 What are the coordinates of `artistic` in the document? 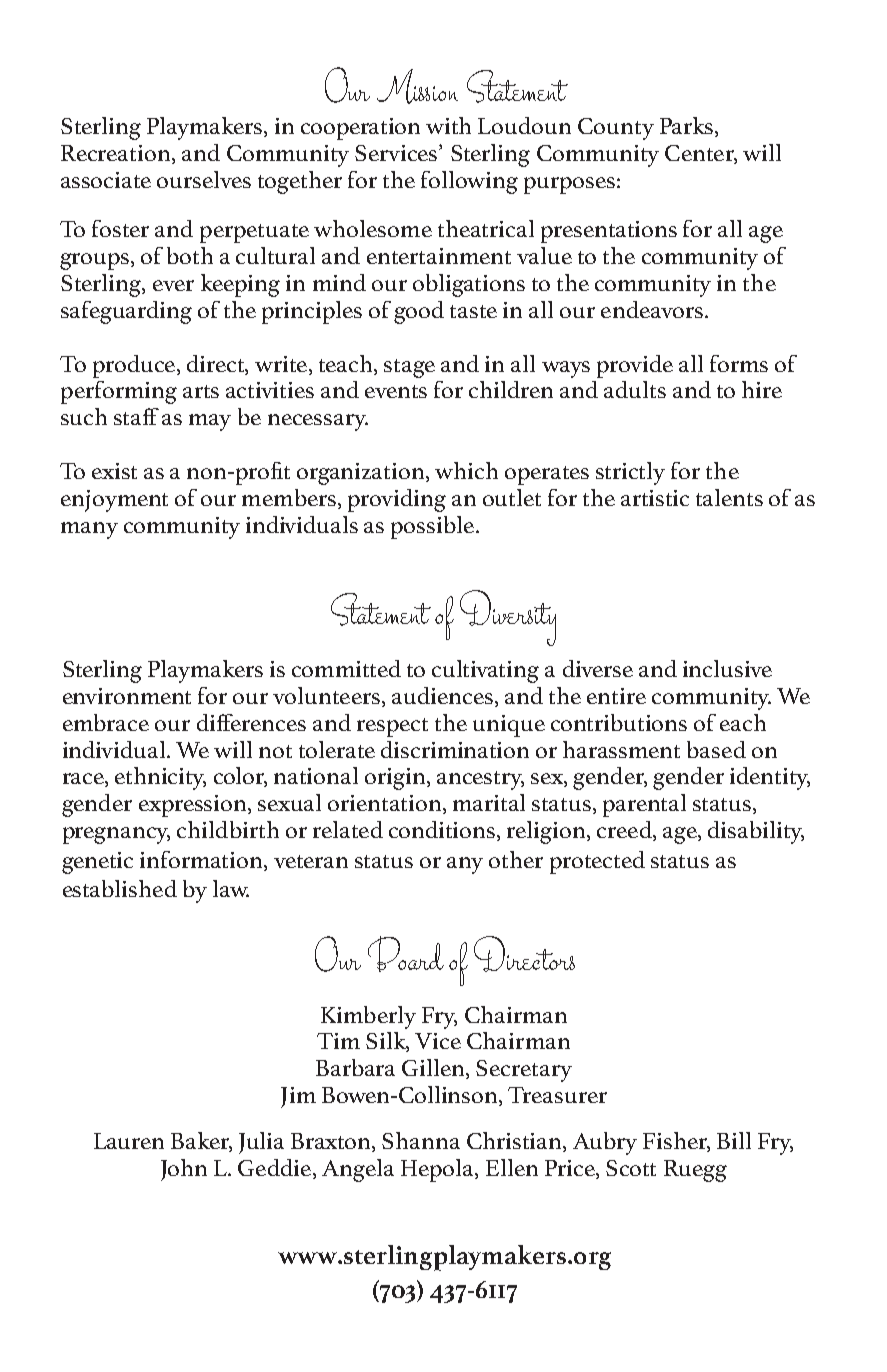 It's located at (655, 498).
